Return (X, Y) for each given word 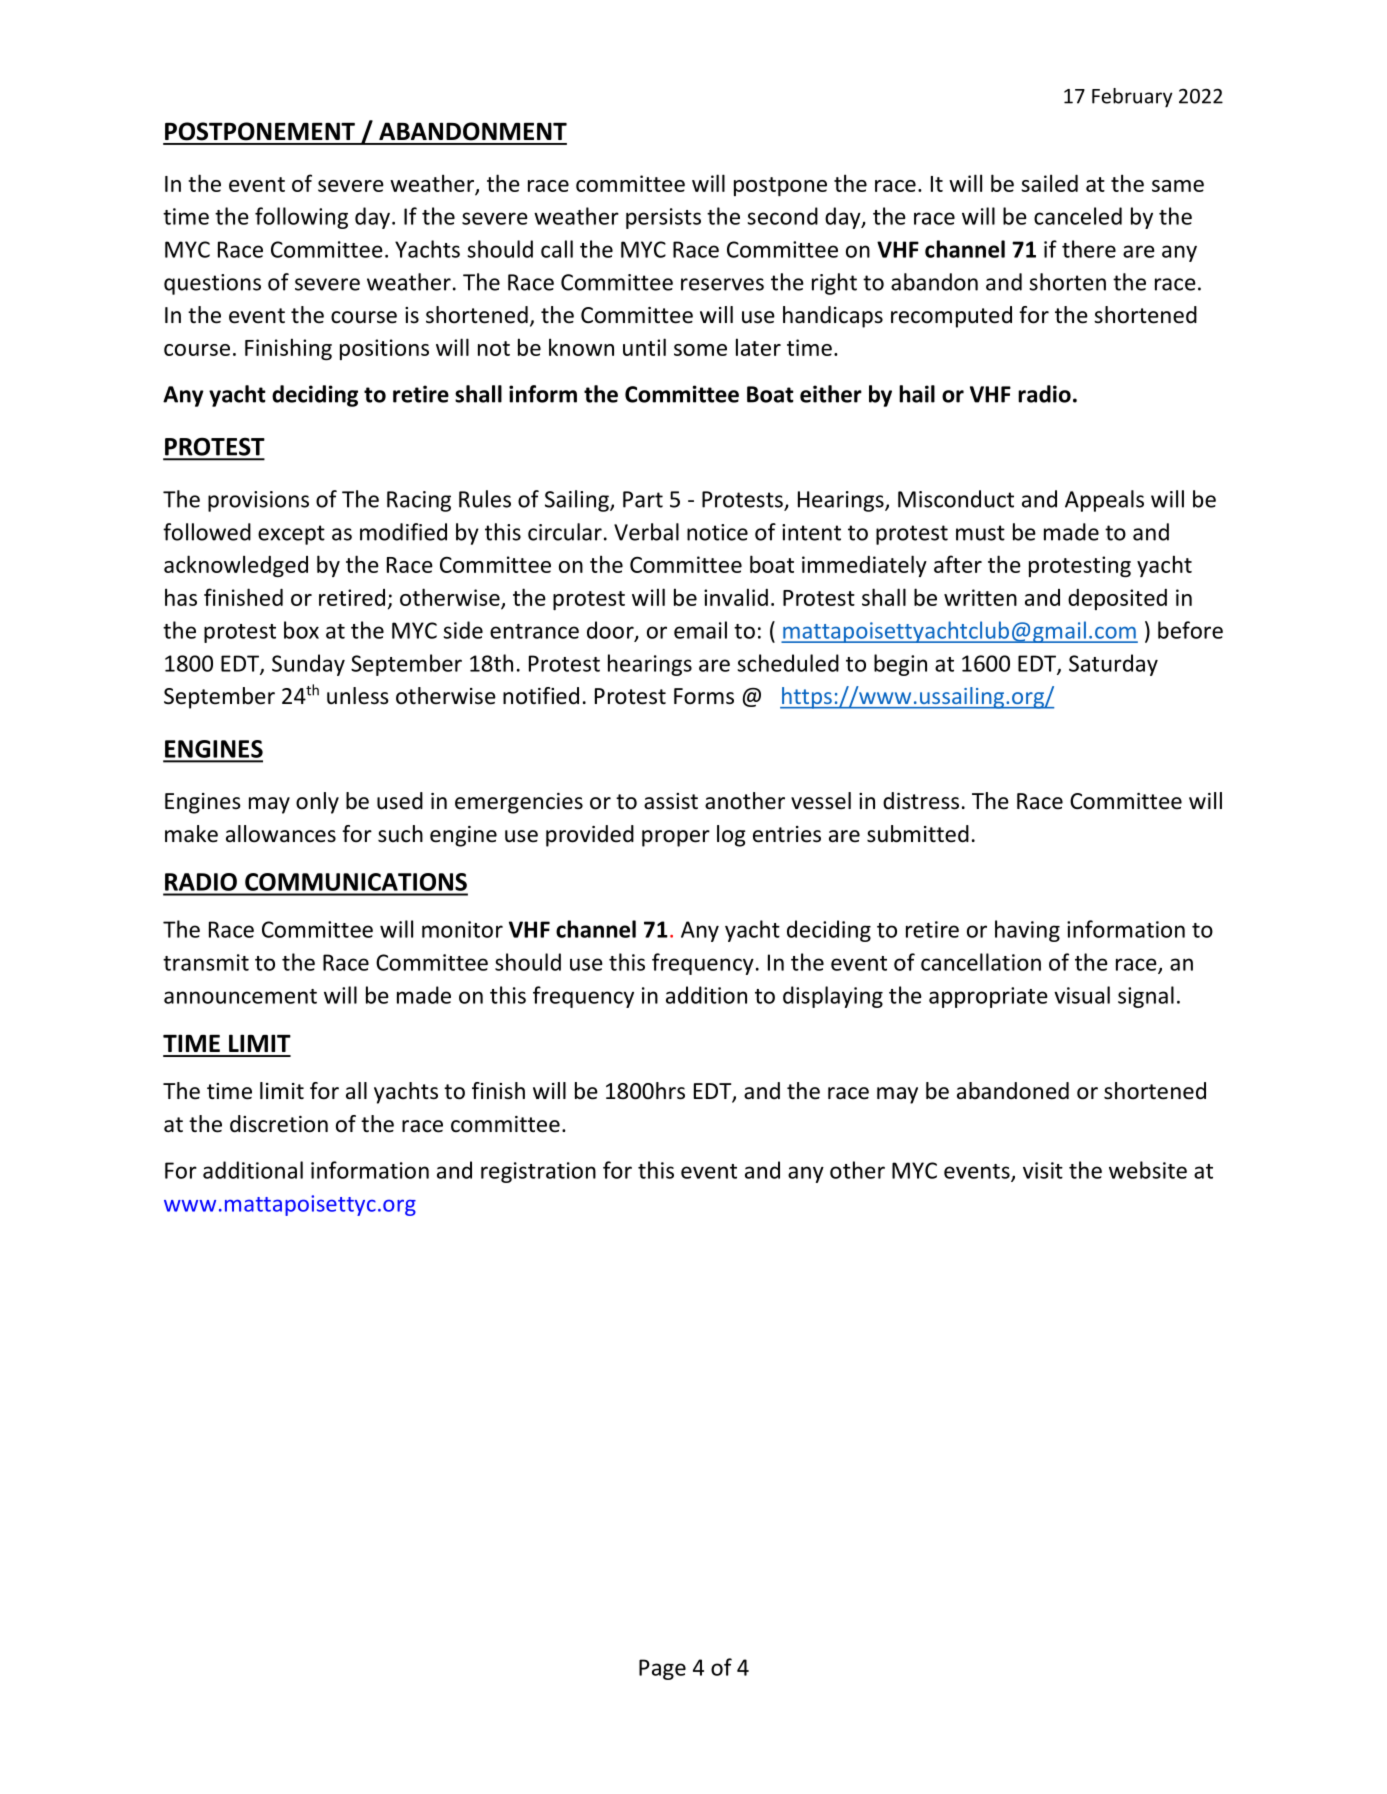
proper (676, 838)
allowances (281, 834)
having (1027, 931)
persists (663, 218)
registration (538, 1172)
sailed (1049, 183)
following (301, 218)
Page (662, 1669)
